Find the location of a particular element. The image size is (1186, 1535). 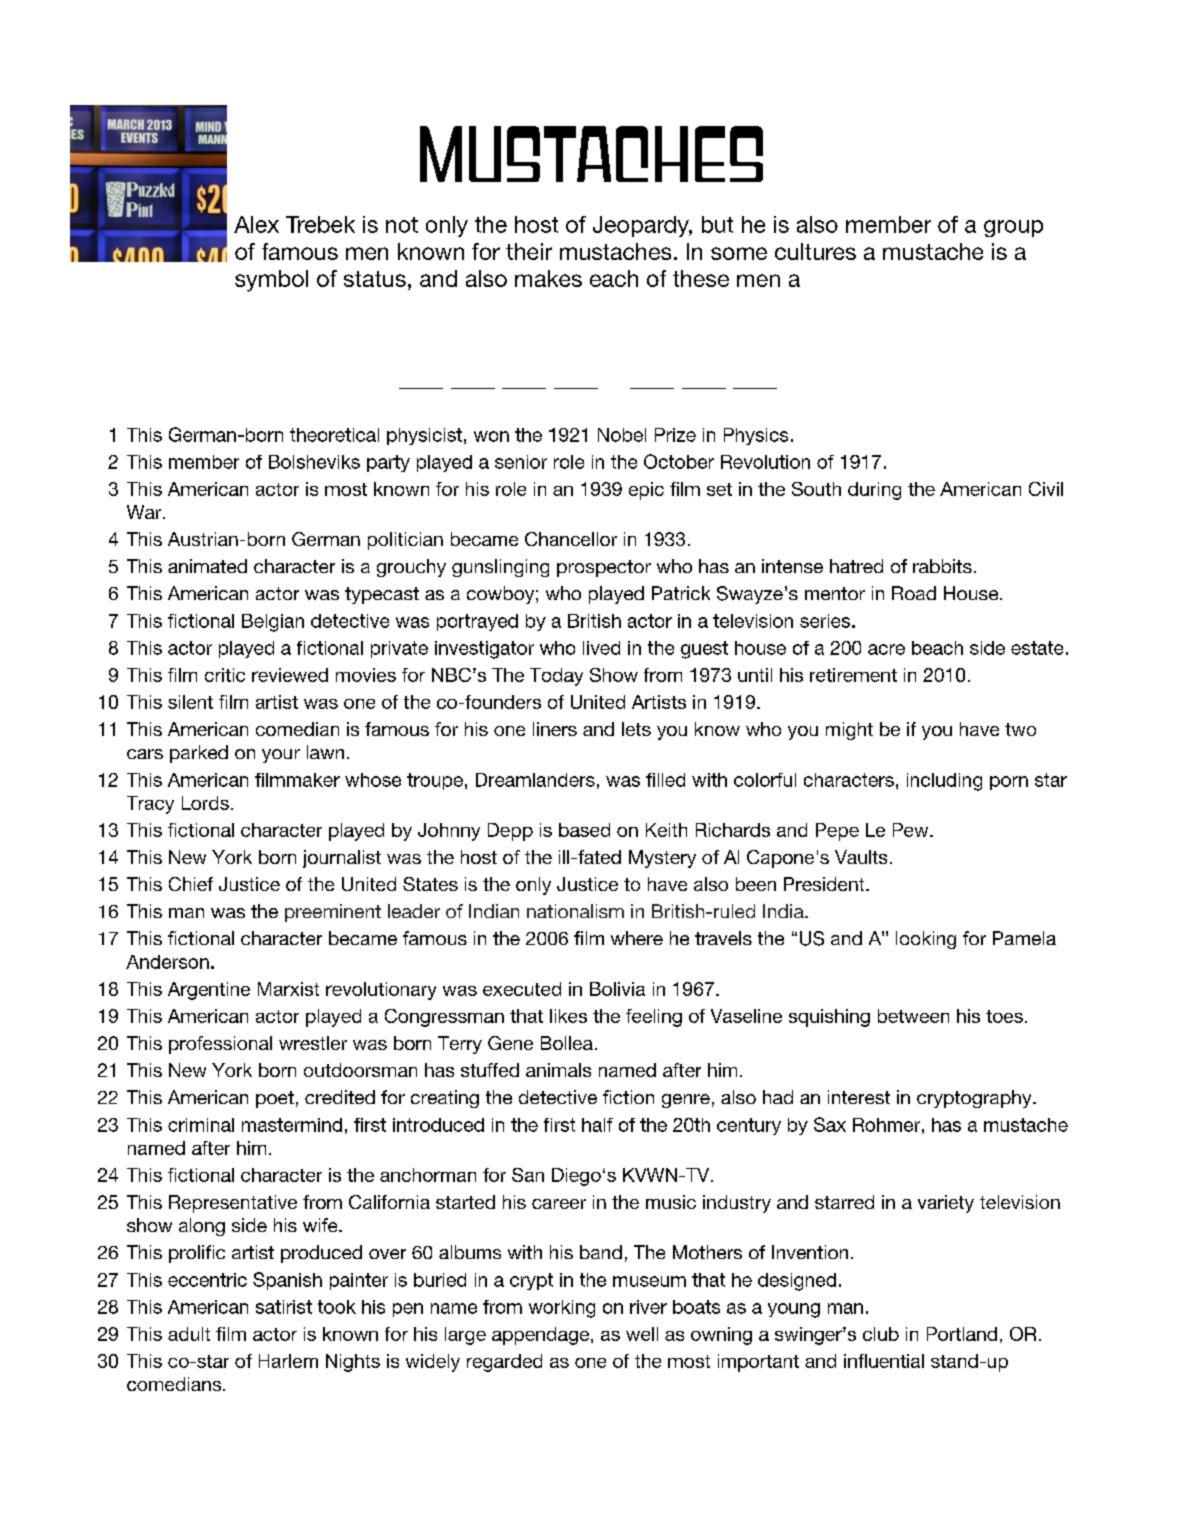

lived is located at coordinates (601, 648).
